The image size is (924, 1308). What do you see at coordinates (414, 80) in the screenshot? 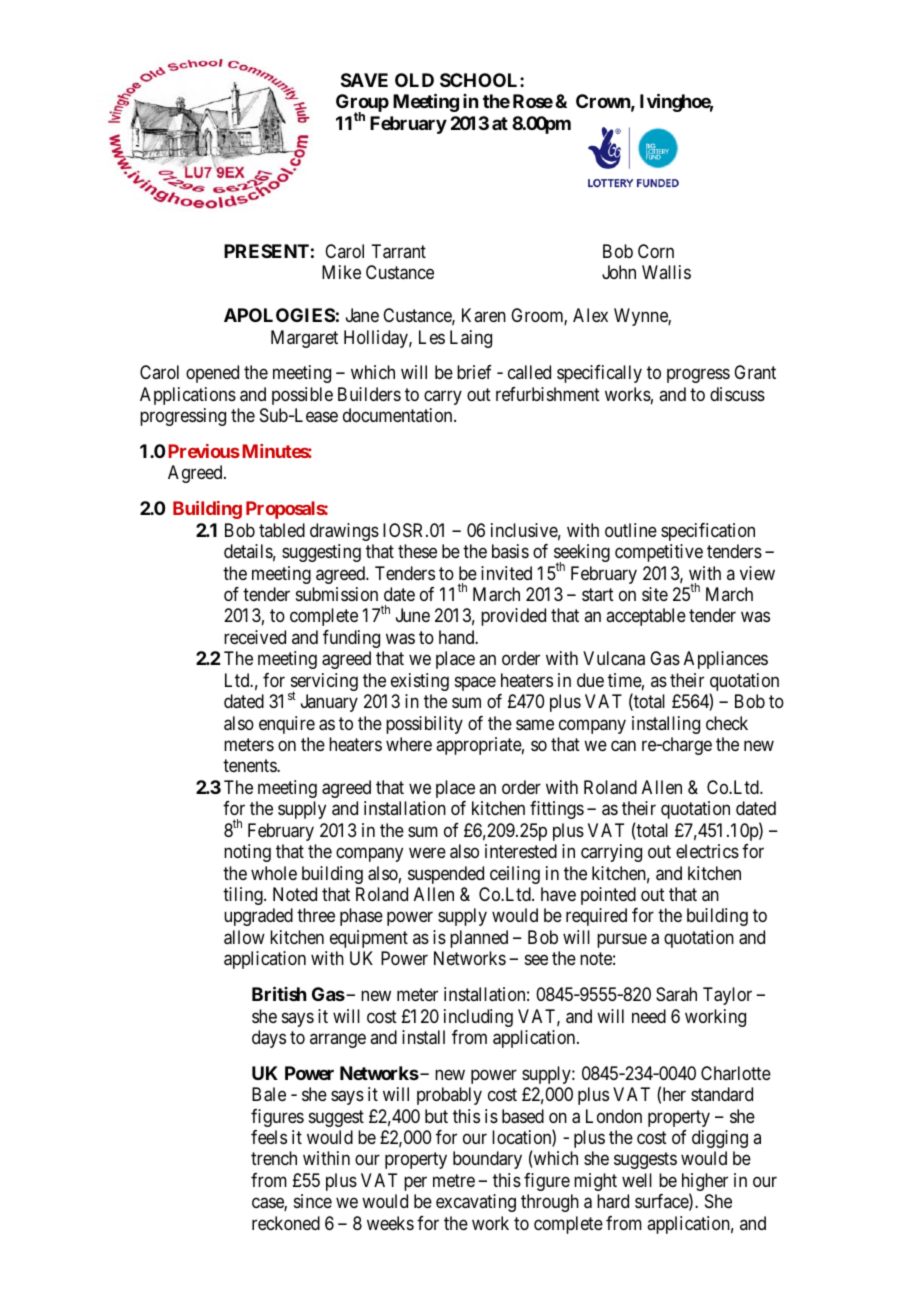
I see `OLD` at bounding box center [414, 80].
